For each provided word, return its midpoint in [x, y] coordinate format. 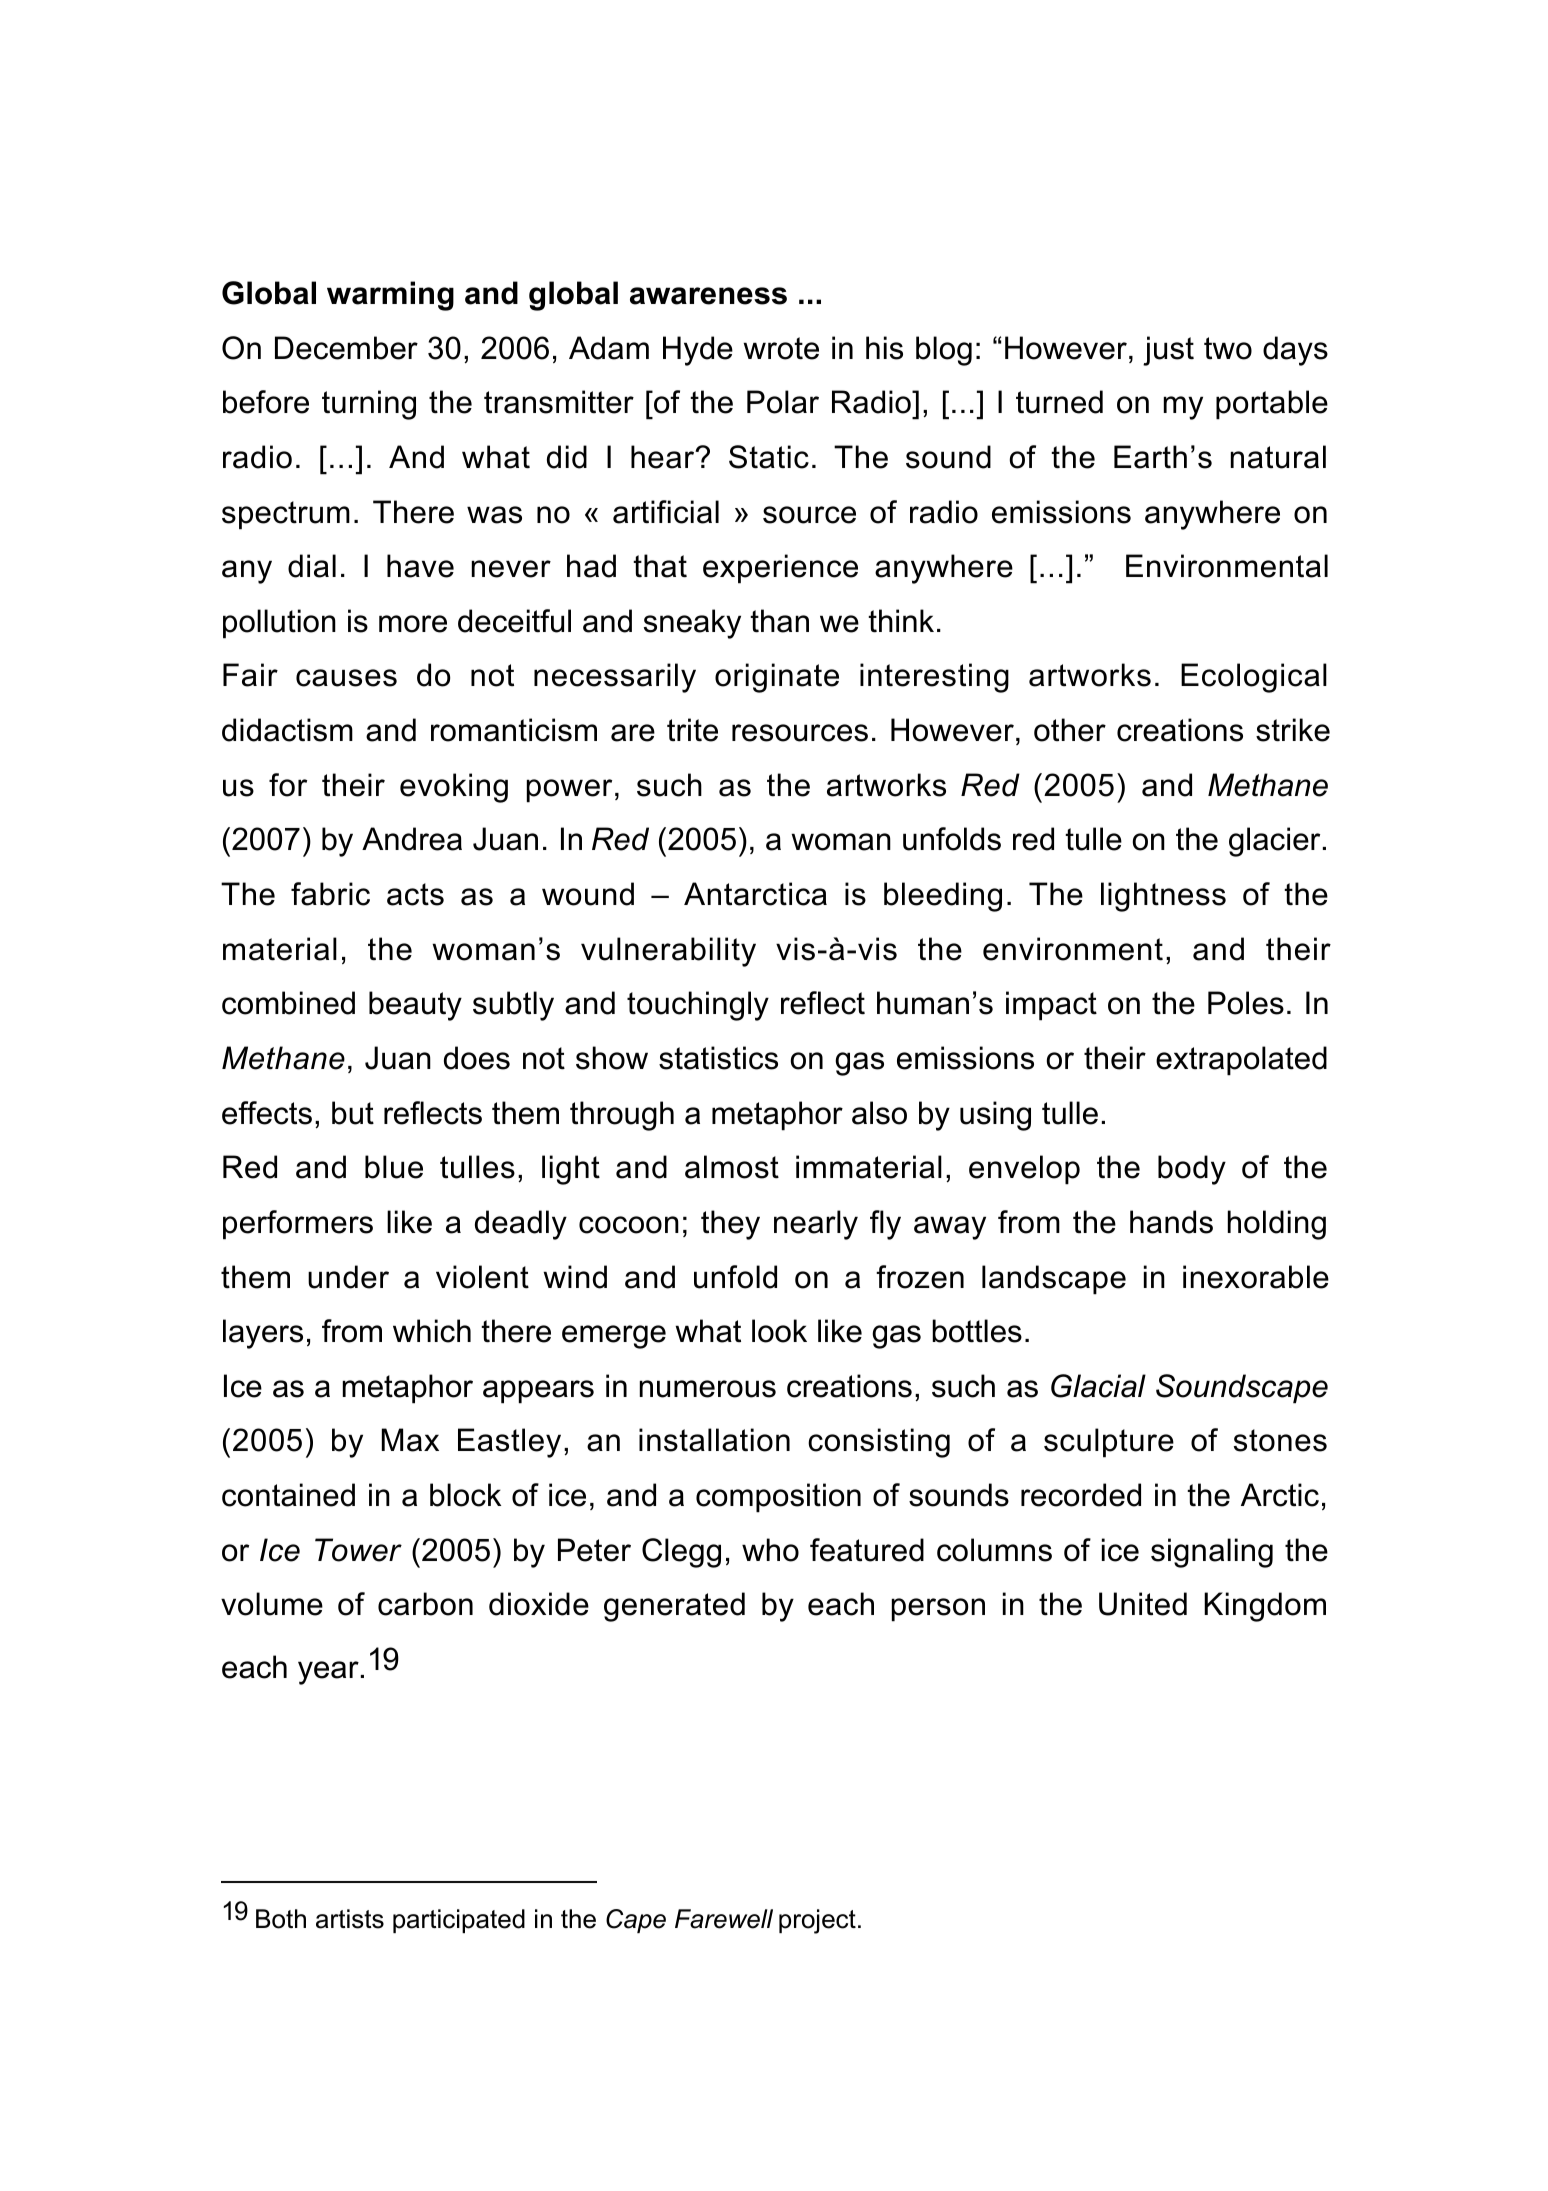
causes [346, 678]
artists [350, 1919]
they [730, 1225]
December [346, 348]
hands [1171, 1222]
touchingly [698, 1006]
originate [777, 678]
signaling [1212, 1553]
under [348, 1277]
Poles [1246, 1003]
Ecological [1254, 678]
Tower [358, 1550]
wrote [781, 348]
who [770, 1550]
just [1168, 351]
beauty [415, 1006]
